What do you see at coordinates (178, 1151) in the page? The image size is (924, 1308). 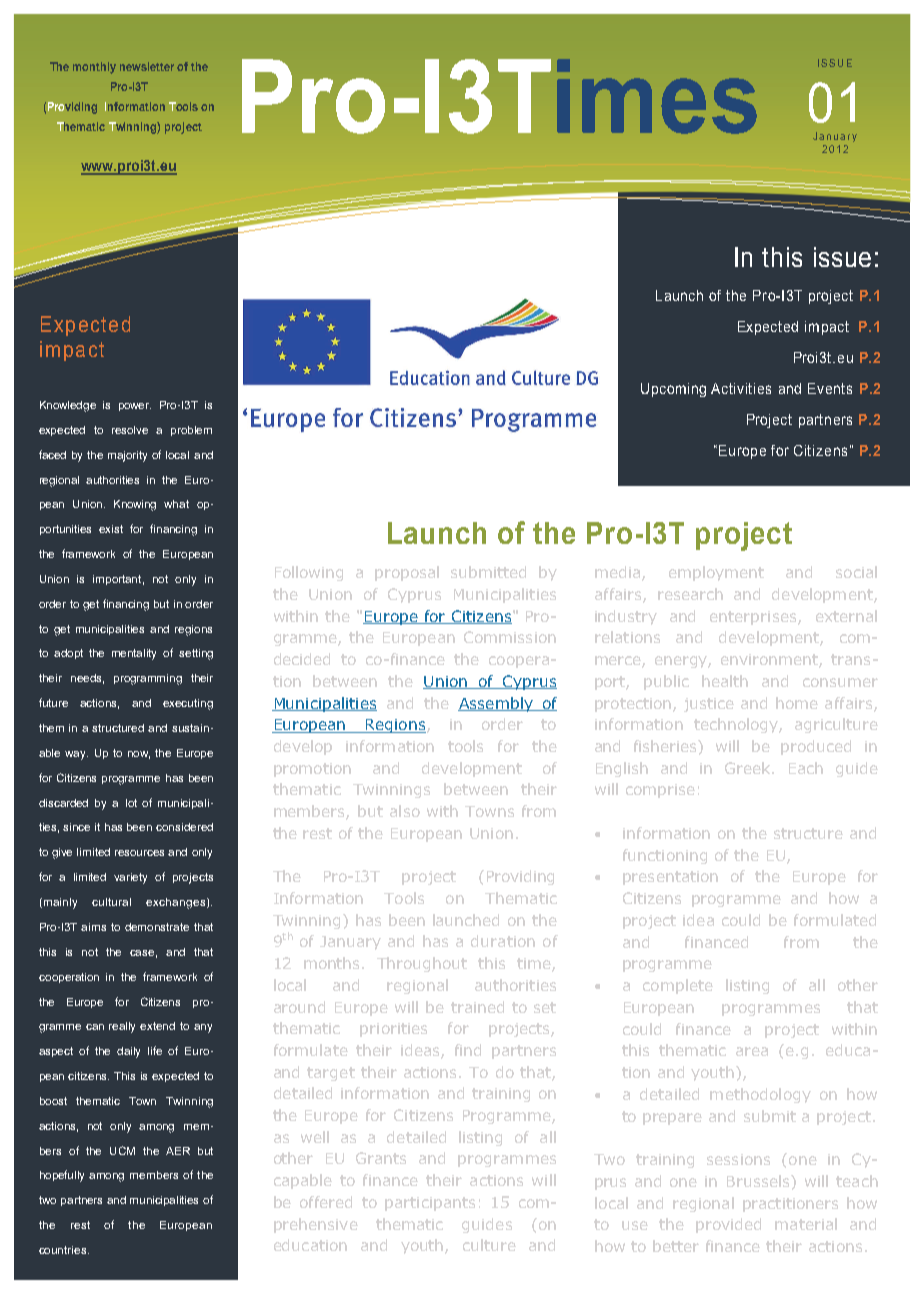 I see `AER` at bounding box center [178, 1151].
